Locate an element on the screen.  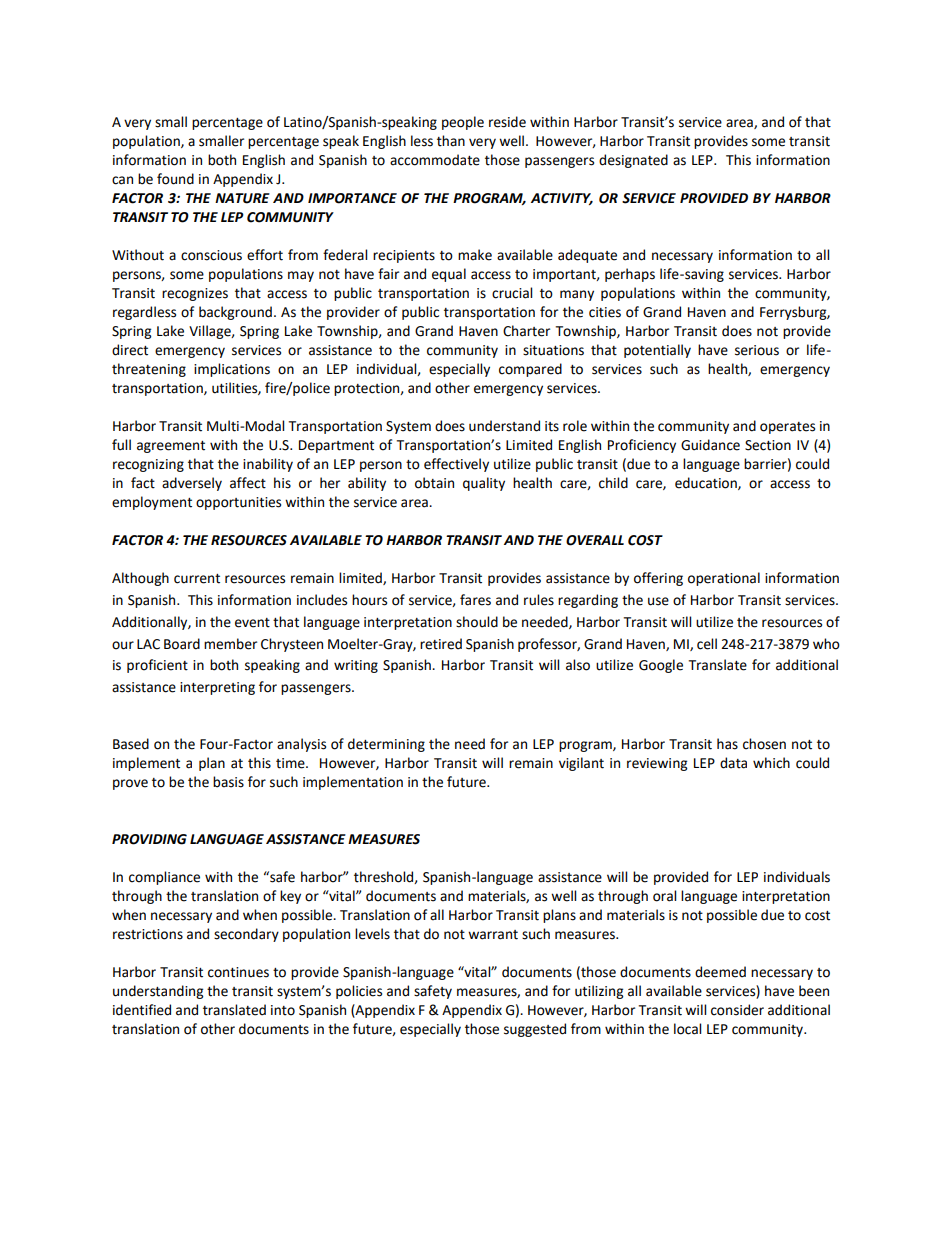
designated is located at coordinates (633, 161).
